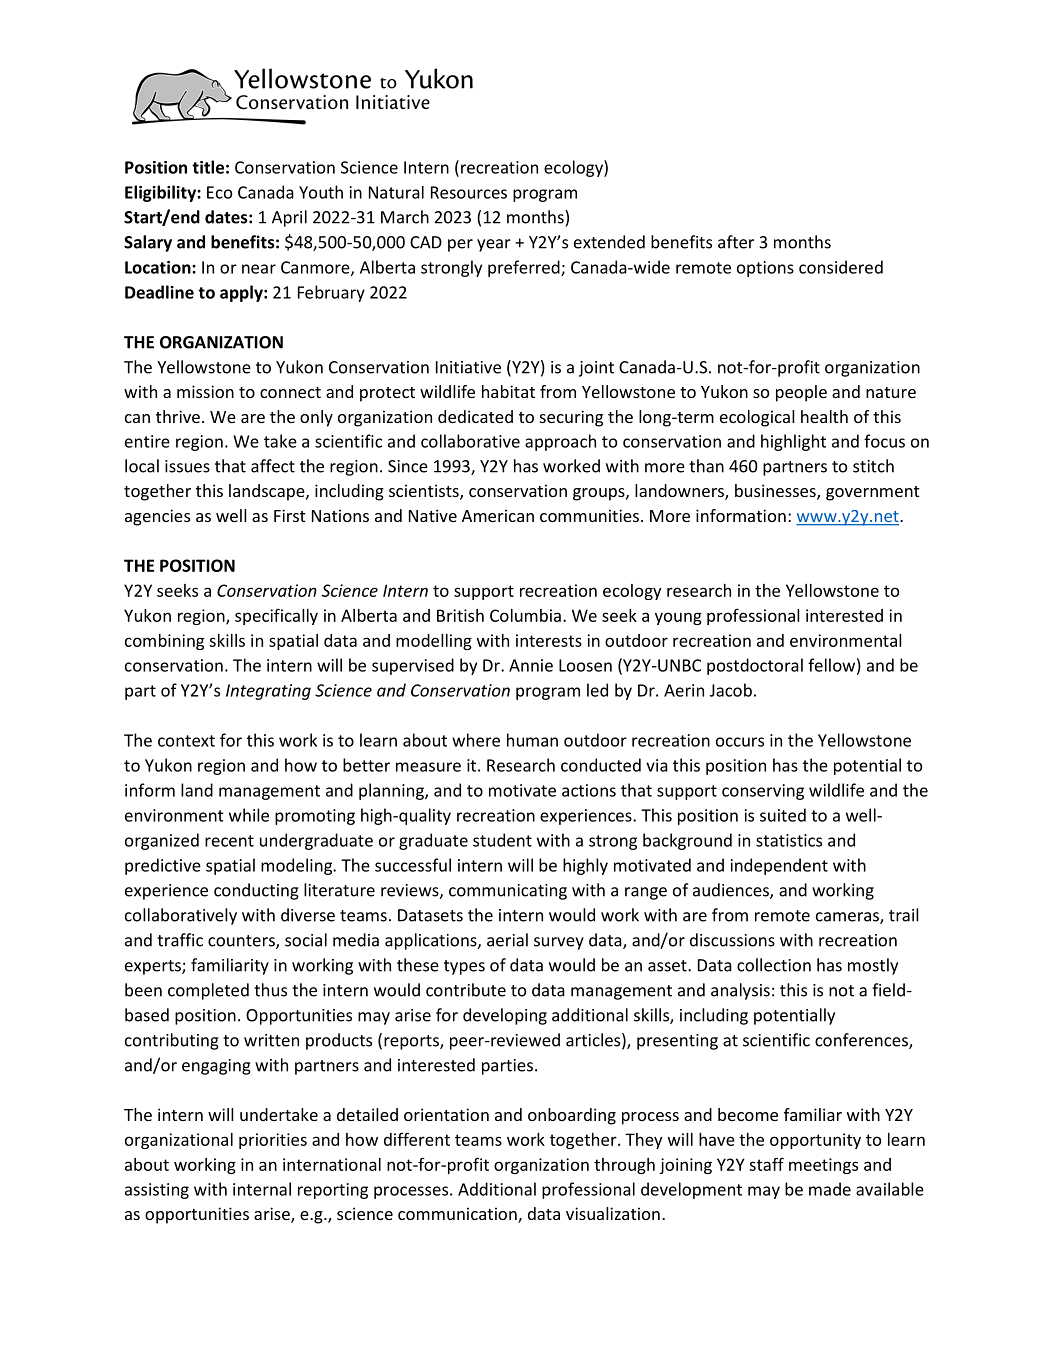  What do you see at coordinates (736, 242) in the screenshot?
I see `after` at bounding box center [736, 242].
